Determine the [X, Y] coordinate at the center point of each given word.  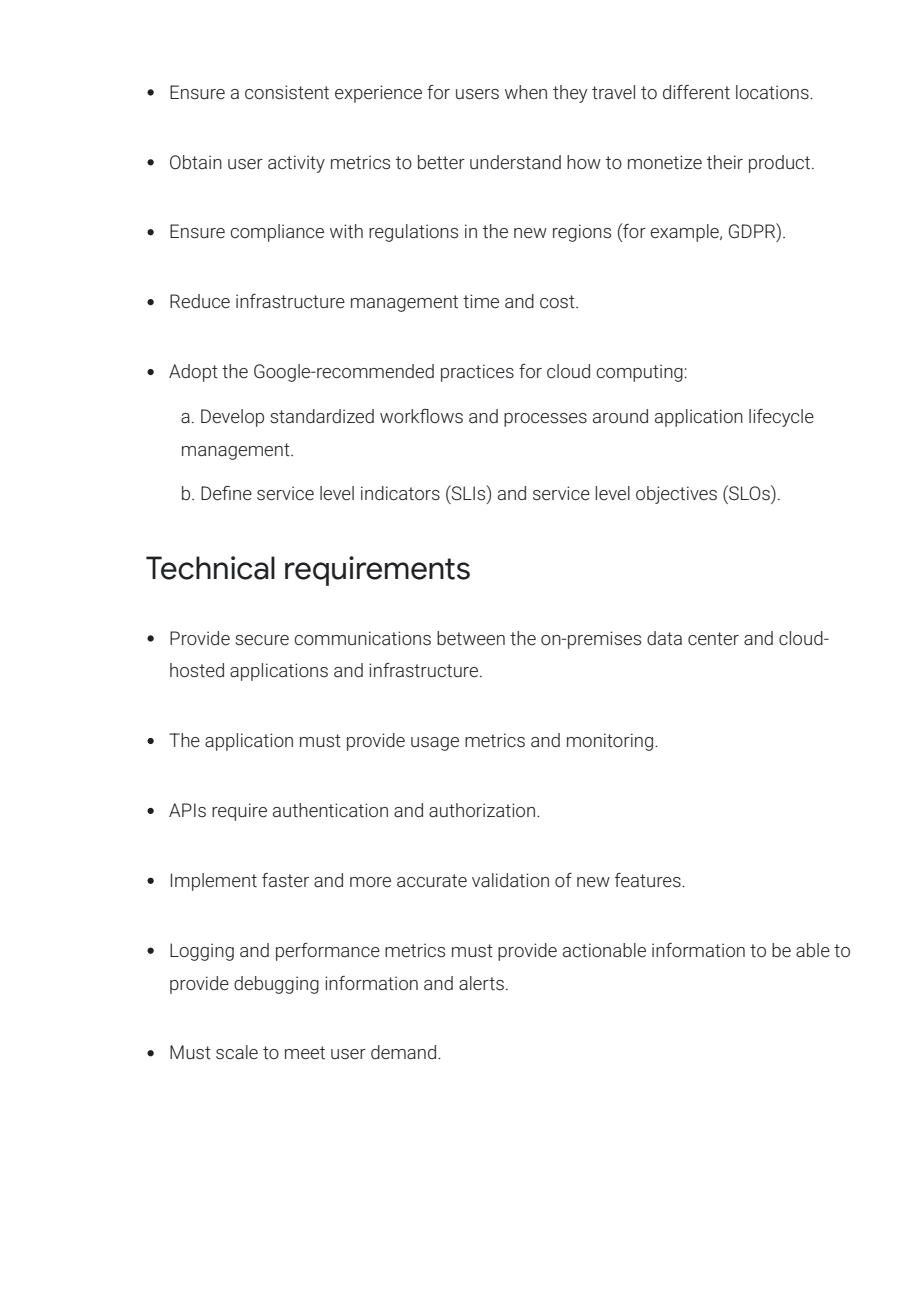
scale [237, 1052]
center [713, 639]
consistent [287, 92]
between [471, 638]
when [526, 92]
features [649, 880]
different [696, 92]
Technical [210, 568]
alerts [481, 983]
